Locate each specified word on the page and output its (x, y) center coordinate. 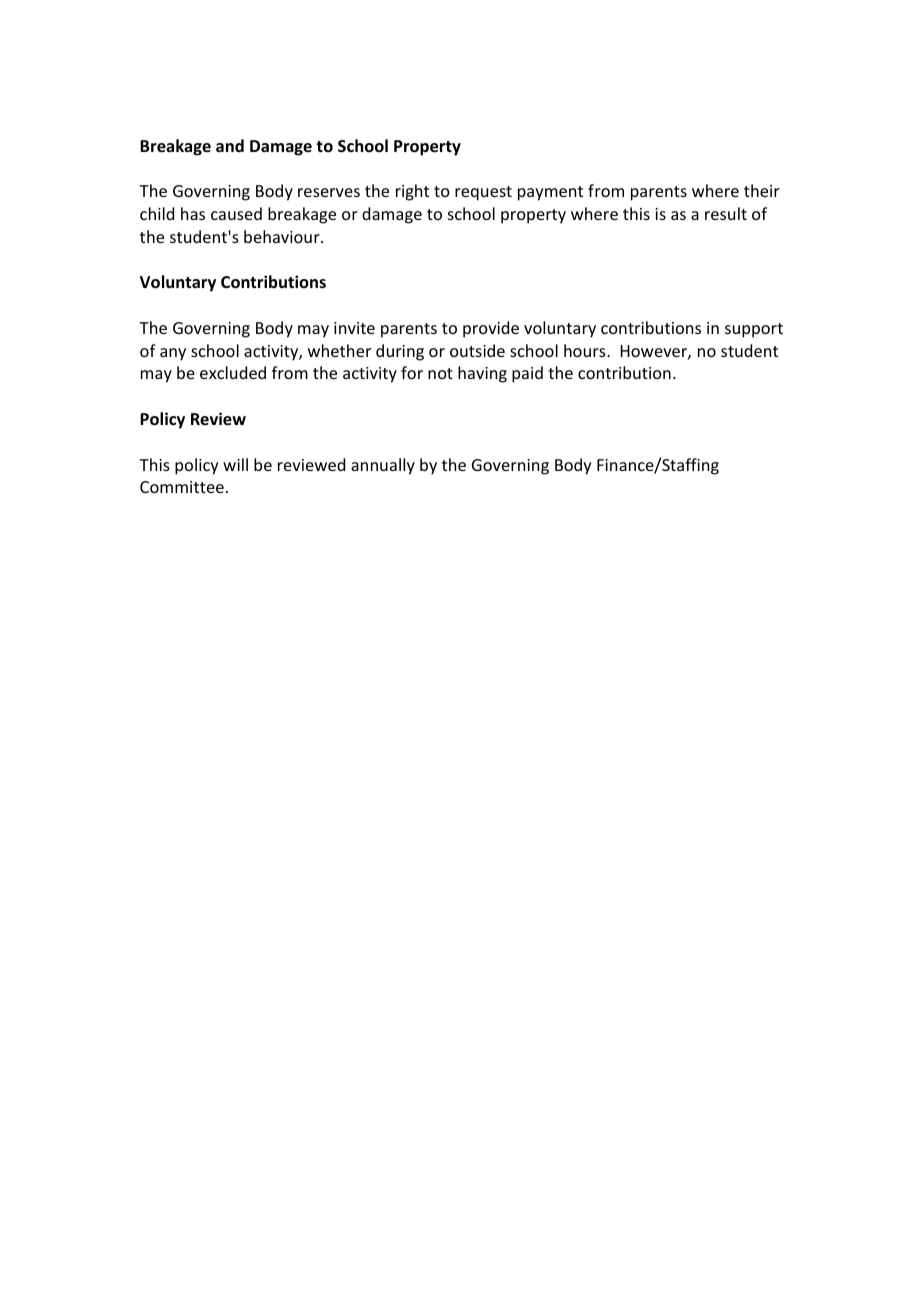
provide (491, 329)
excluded (233, 372)
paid (527, 374)
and (230, 145)
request (483, 193)
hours (586, 350)
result (726, 213)
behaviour (283, 236)
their (762, 190)
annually (383, 466)
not (440, 373)
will (235, 464)
